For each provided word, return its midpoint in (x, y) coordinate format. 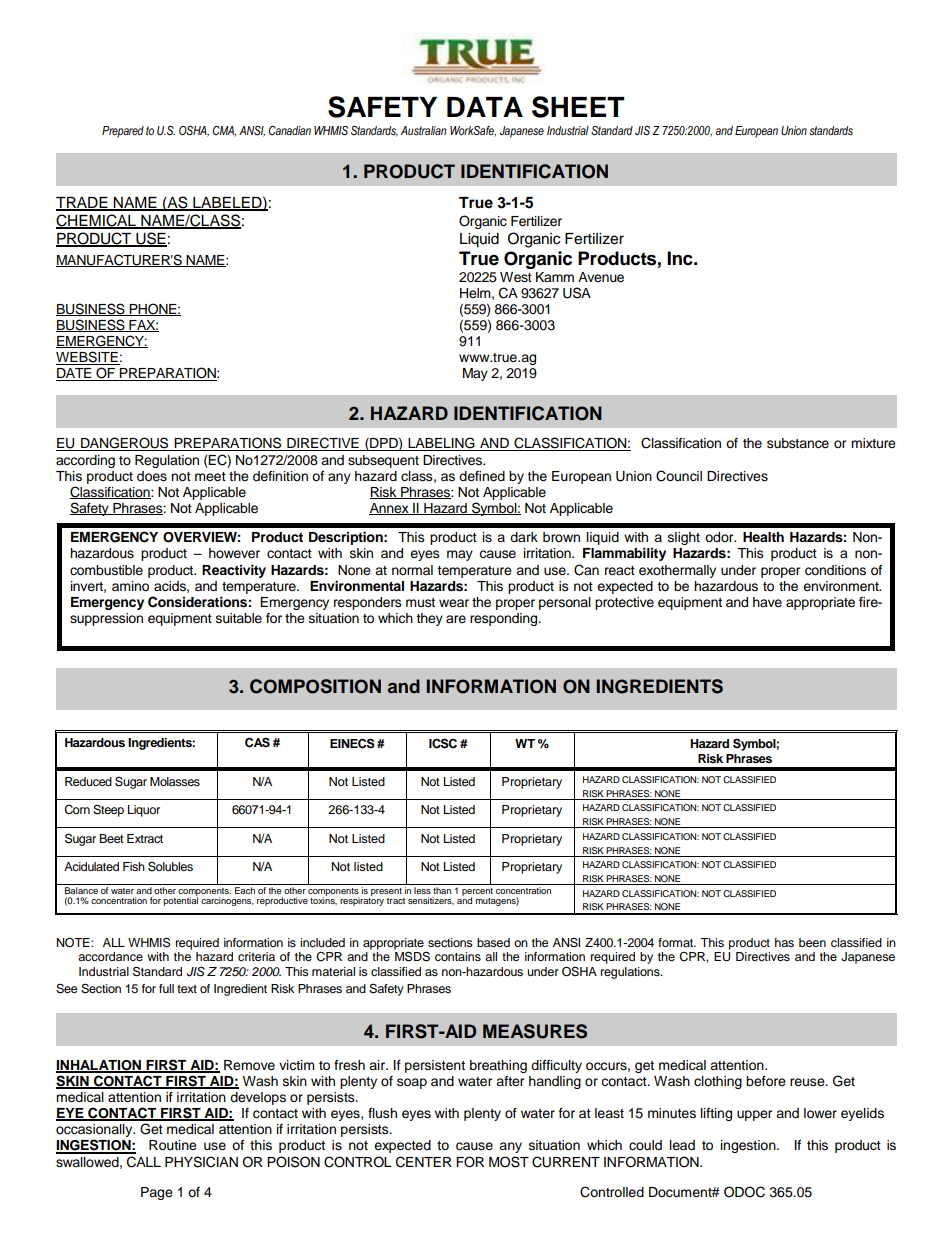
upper (755, 1115)
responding (505, 619)
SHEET (578, 107)
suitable (239, 618)
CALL (144, 1162)
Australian (423, 130)
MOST (509, 1162)
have (767, 602)
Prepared (123, 132)
